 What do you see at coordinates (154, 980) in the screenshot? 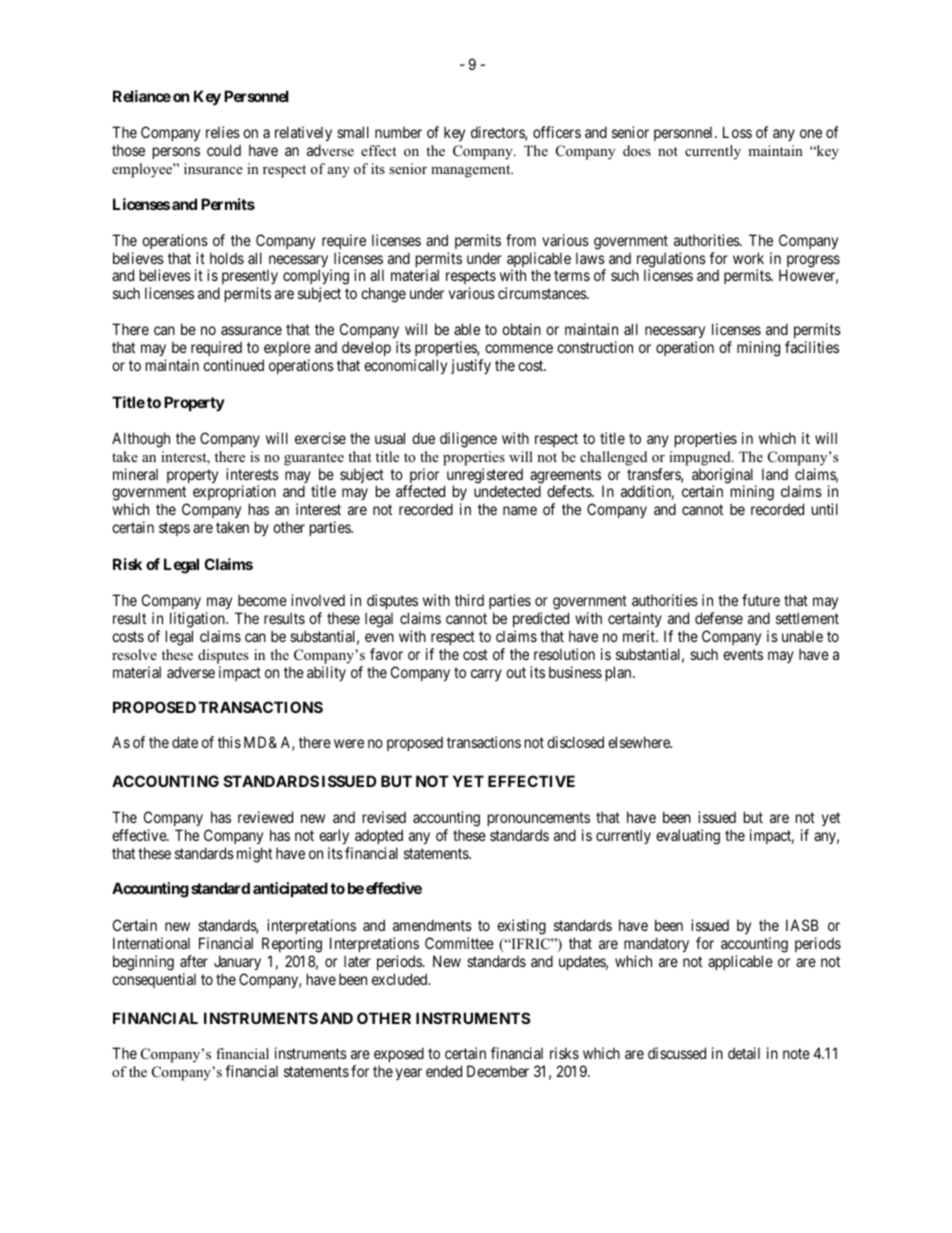
I see `consequential` at bounding box center [154, 980].
